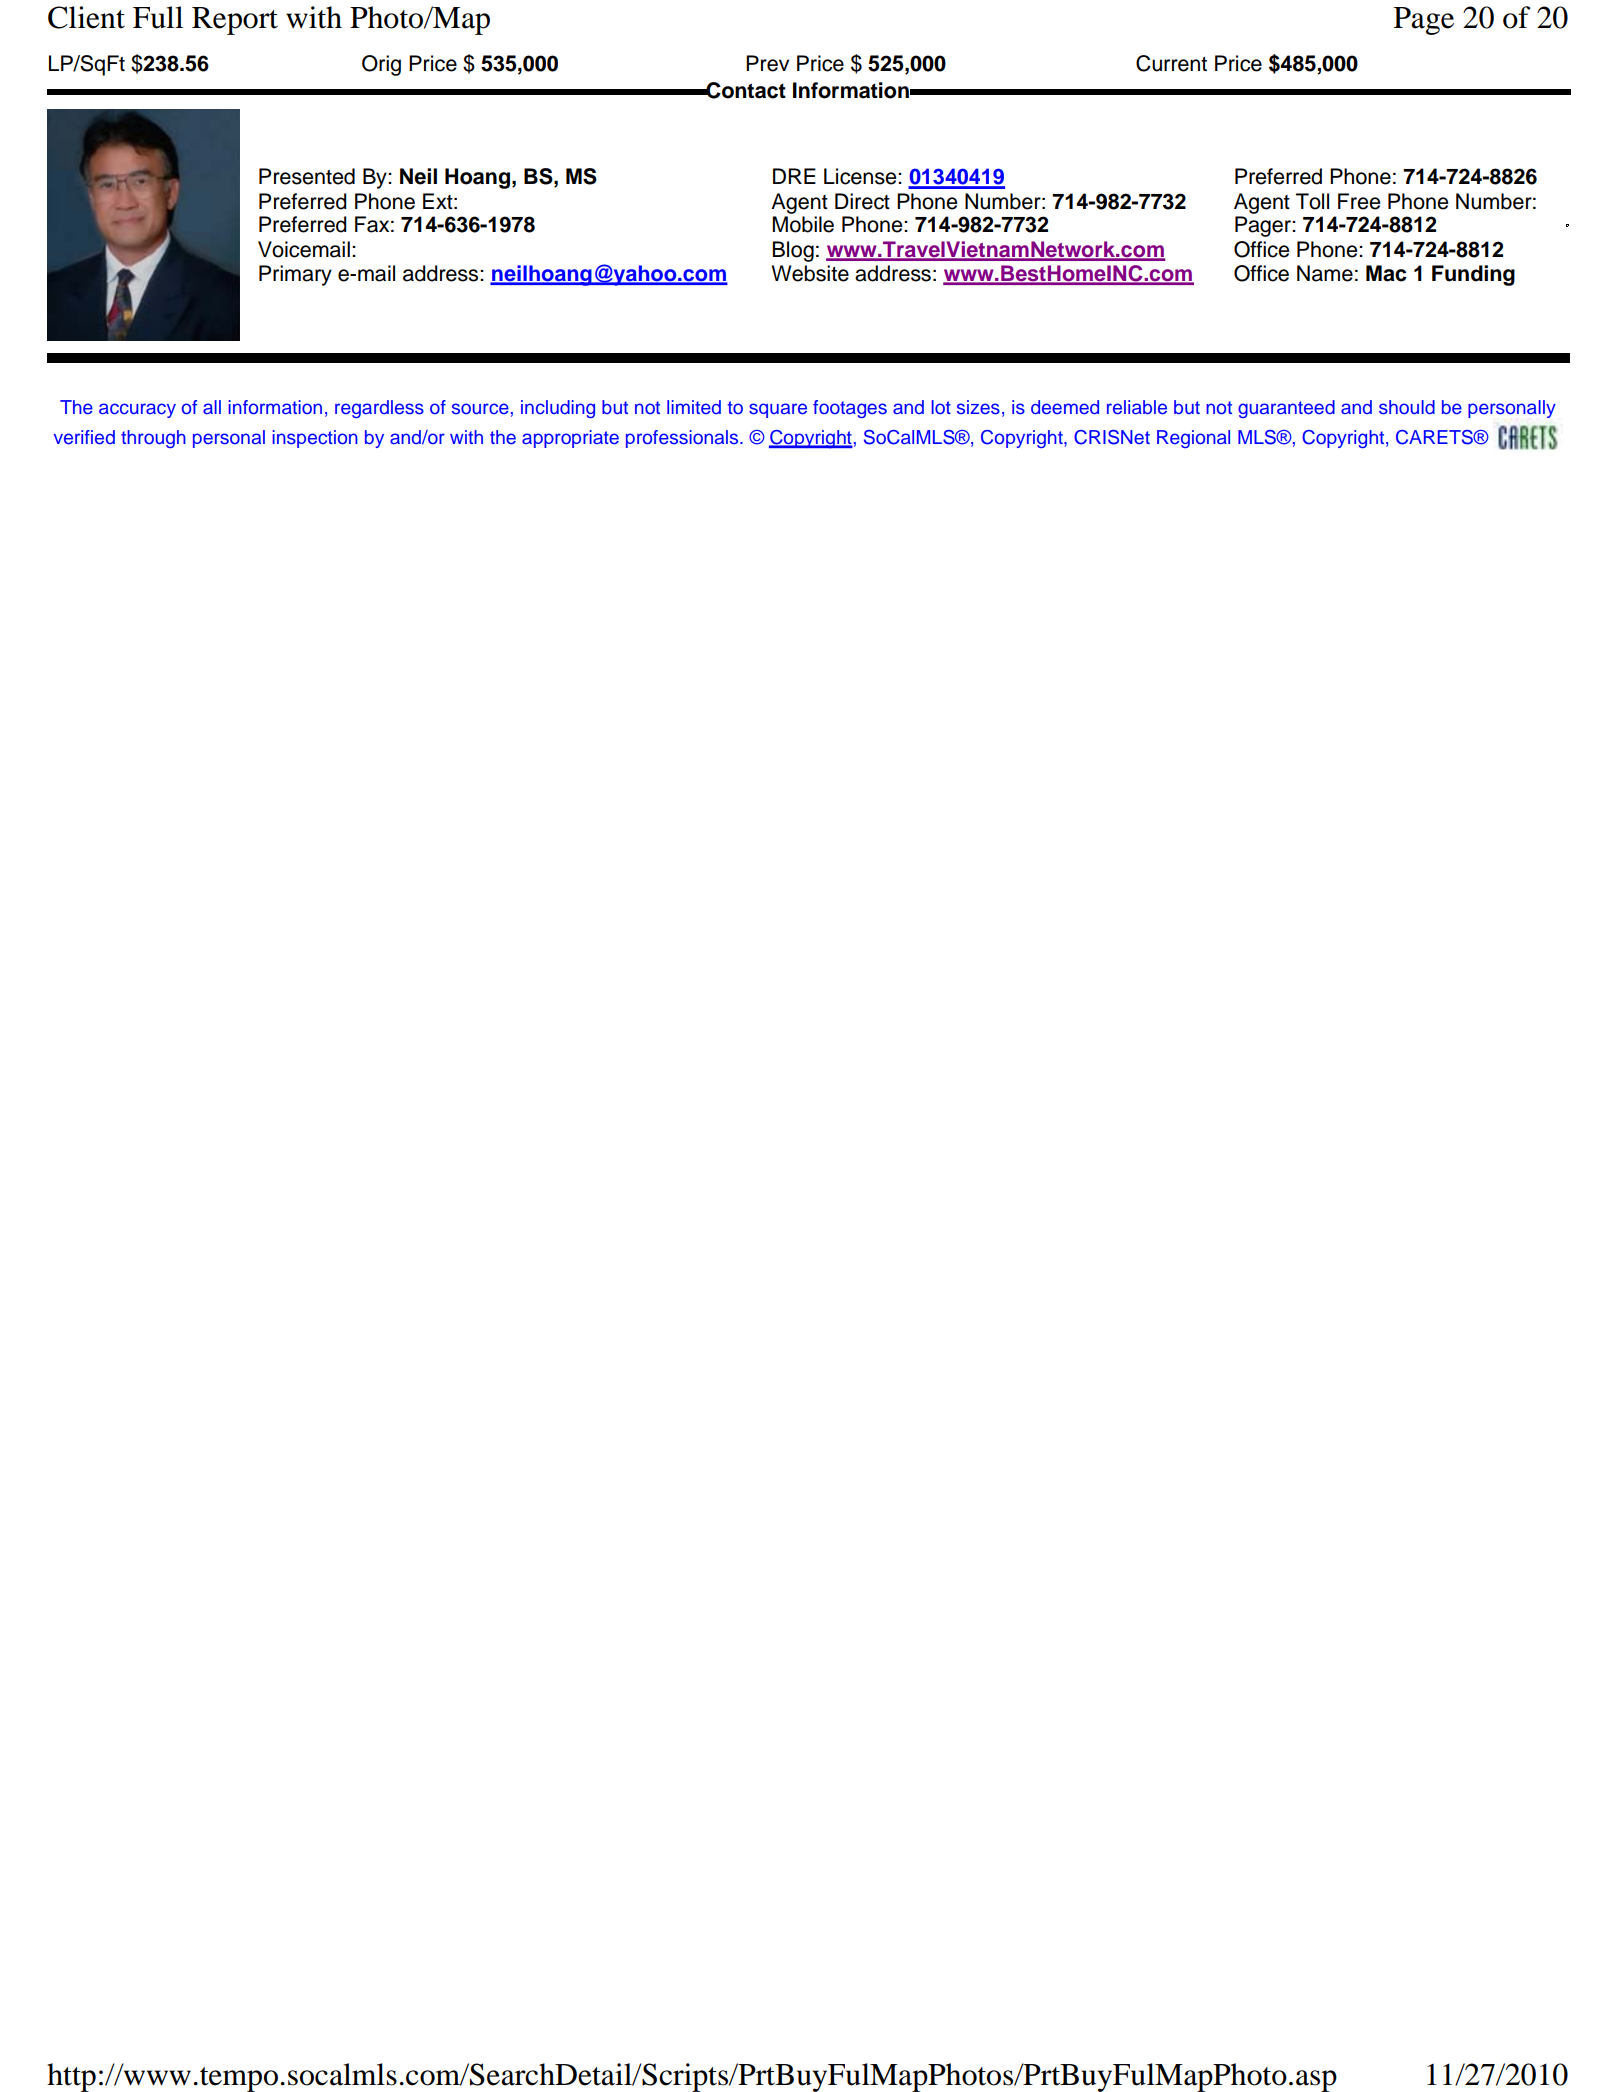 This screenshot has width=1616, height=2092. I want to click on Direct, so click(862, 201).
